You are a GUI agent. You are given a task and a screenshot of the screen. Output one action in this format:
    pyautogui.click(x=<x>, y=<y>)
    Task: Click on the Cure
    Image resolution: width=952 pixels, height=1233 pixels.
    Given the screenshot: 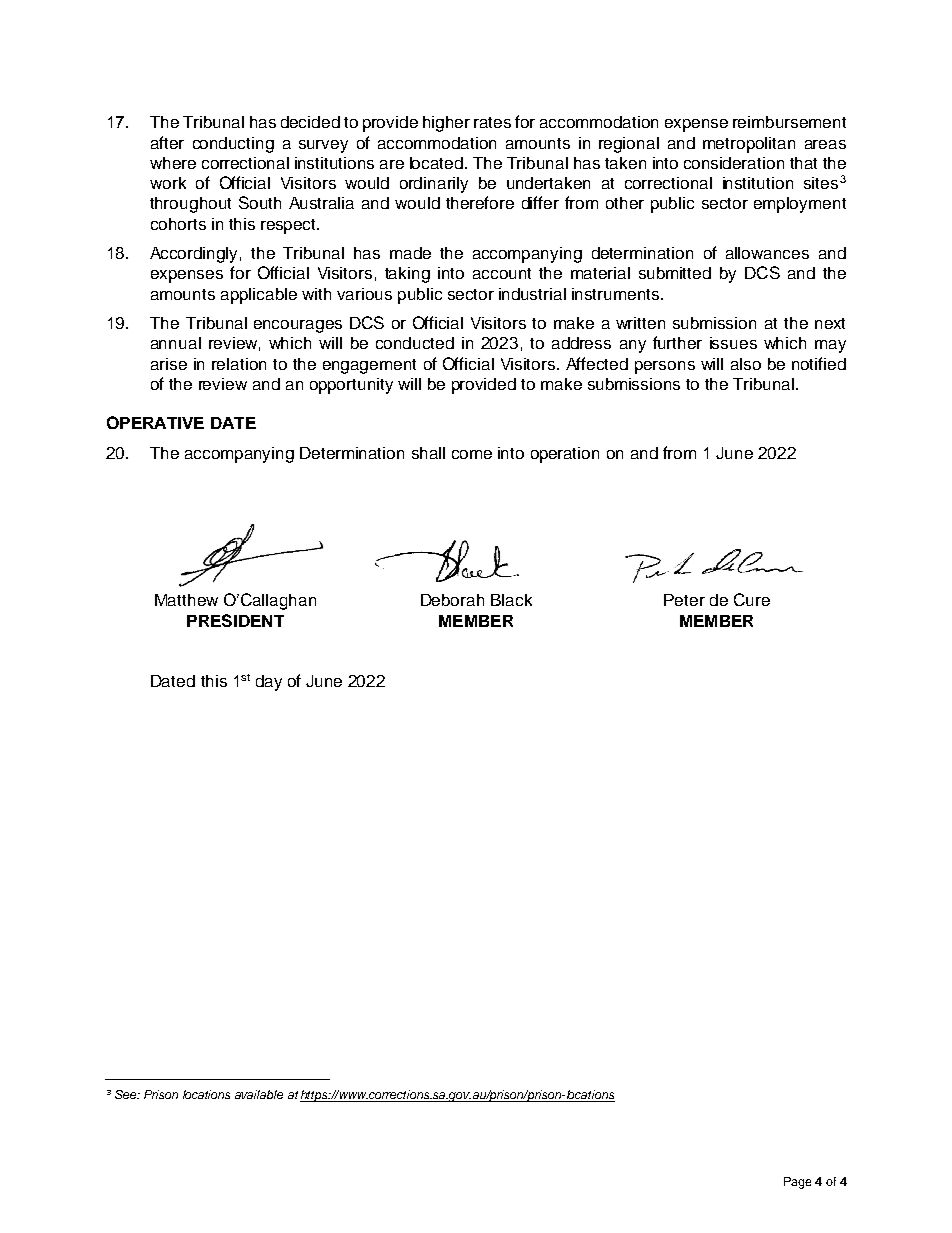 What is the action you would take?
    pyautogui.click(x=752, y=599)
